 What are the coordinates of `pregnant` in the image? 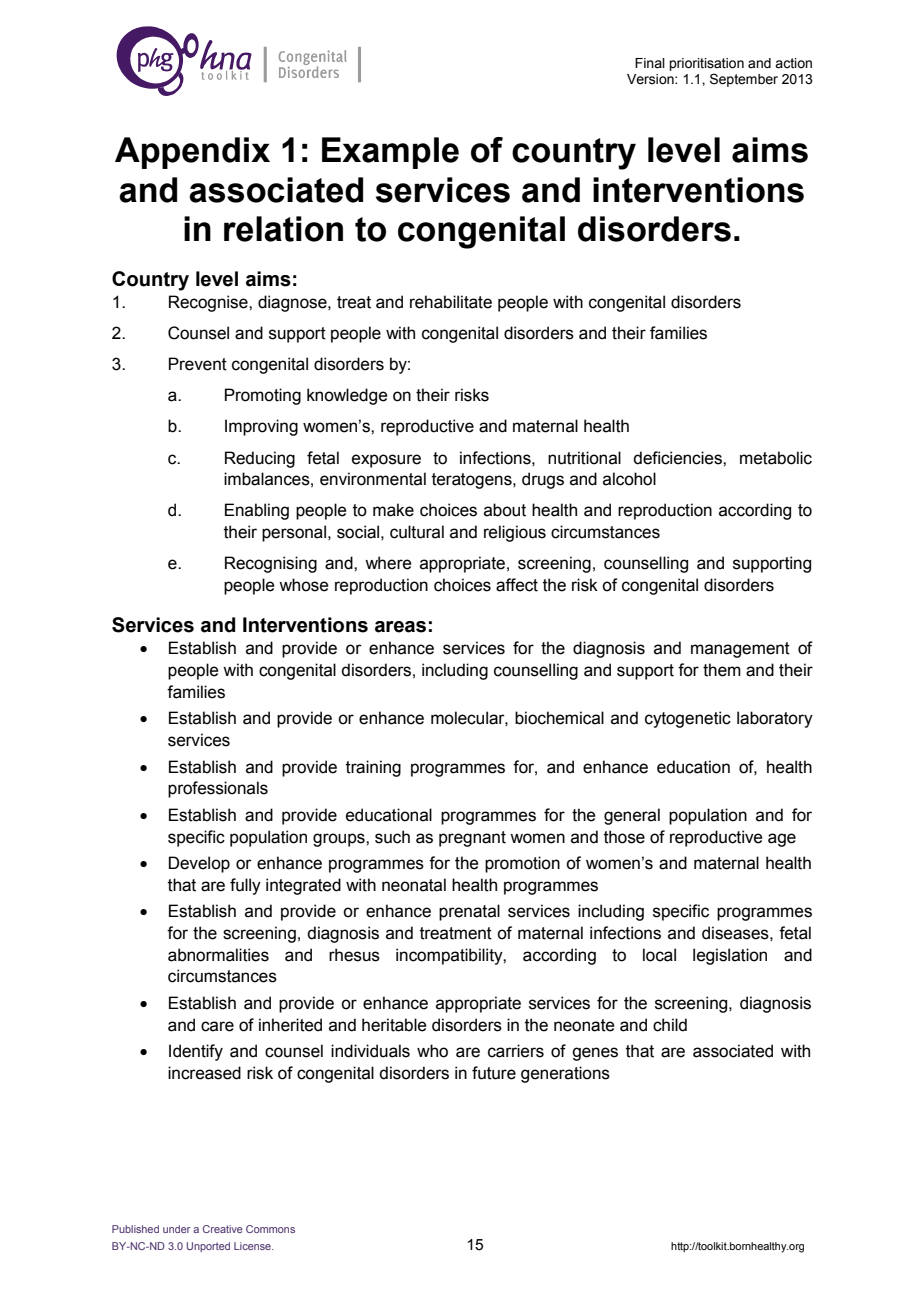 It's located at (472, 839).
